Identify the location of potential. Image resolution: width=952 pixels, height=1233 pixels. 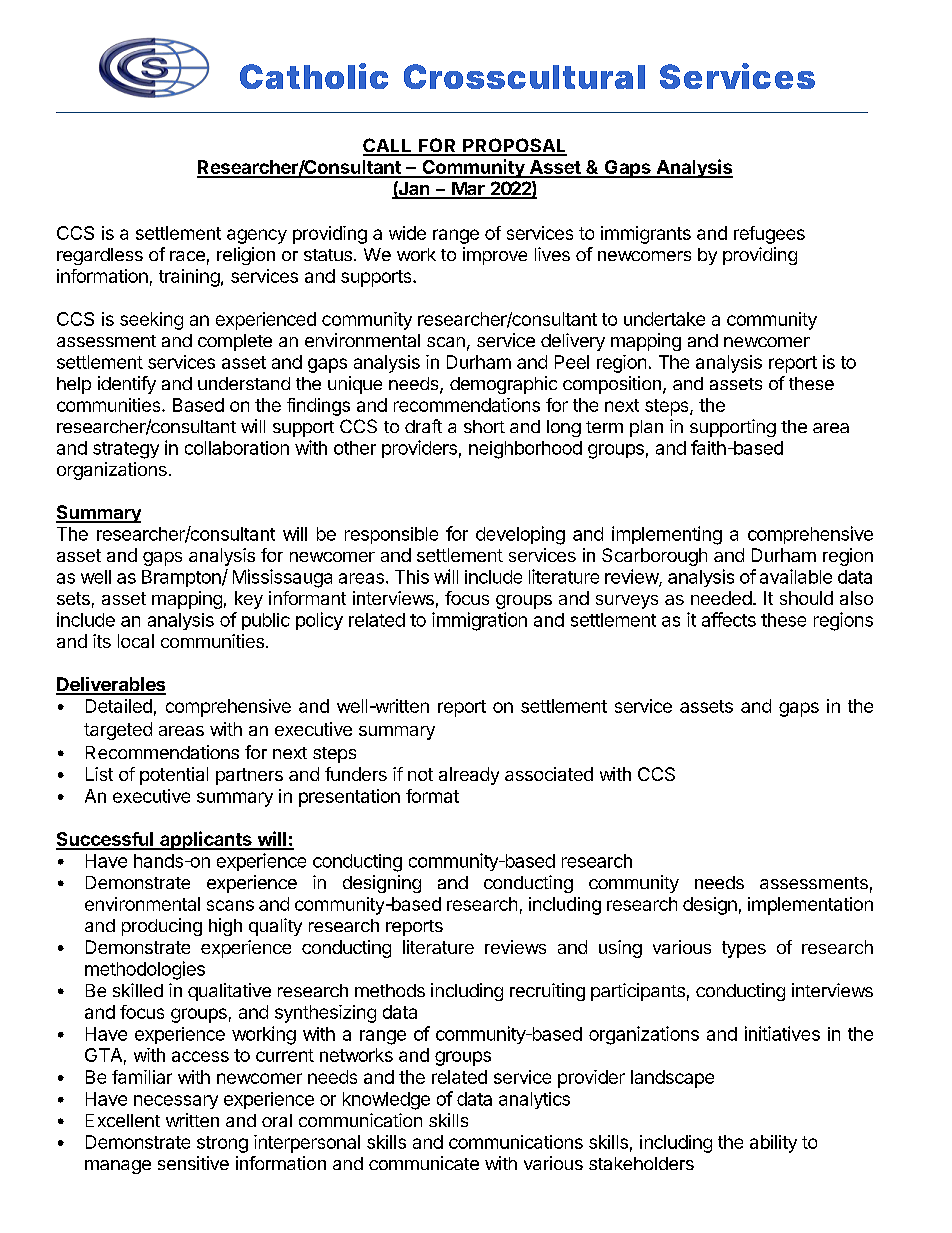
(174, 776).
